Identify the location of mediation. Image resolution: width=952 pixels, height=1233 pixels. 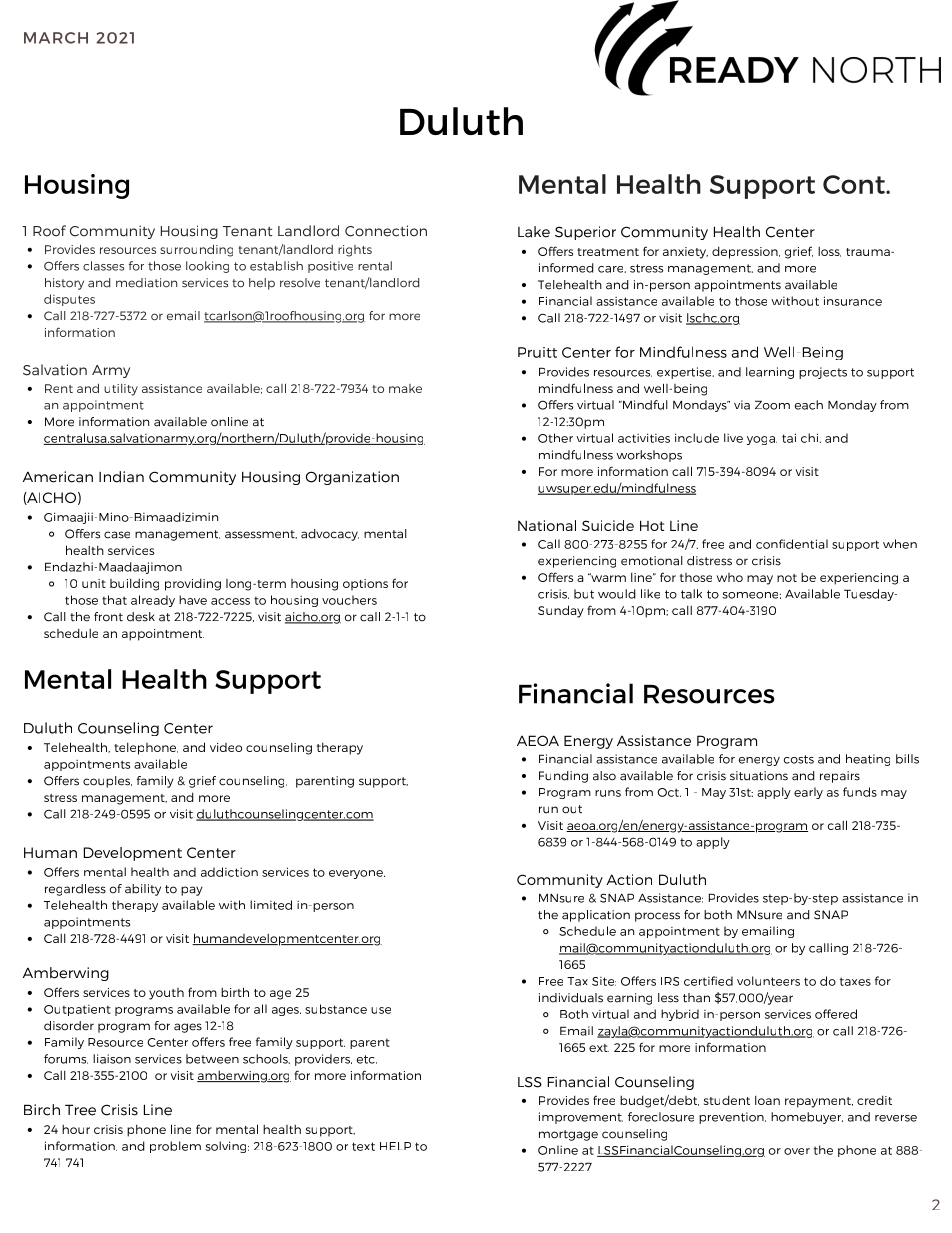
(146, 283).
